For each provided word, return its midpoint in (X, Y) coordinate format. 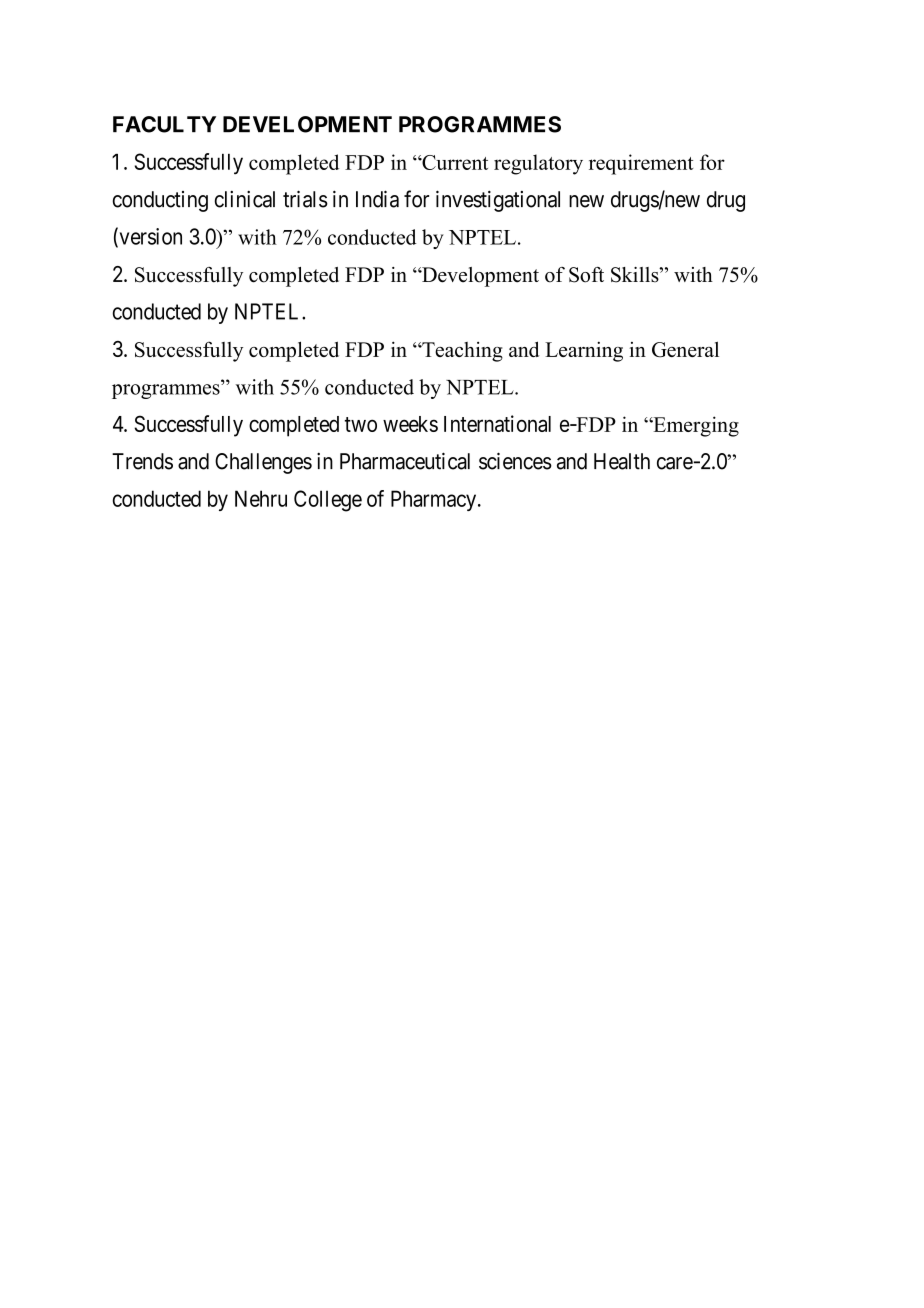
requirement (641, 164)
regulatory (538, 164)
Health (622, 461)
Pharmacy (435, 500)
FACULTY (164, 124)
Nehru (261, 498)
